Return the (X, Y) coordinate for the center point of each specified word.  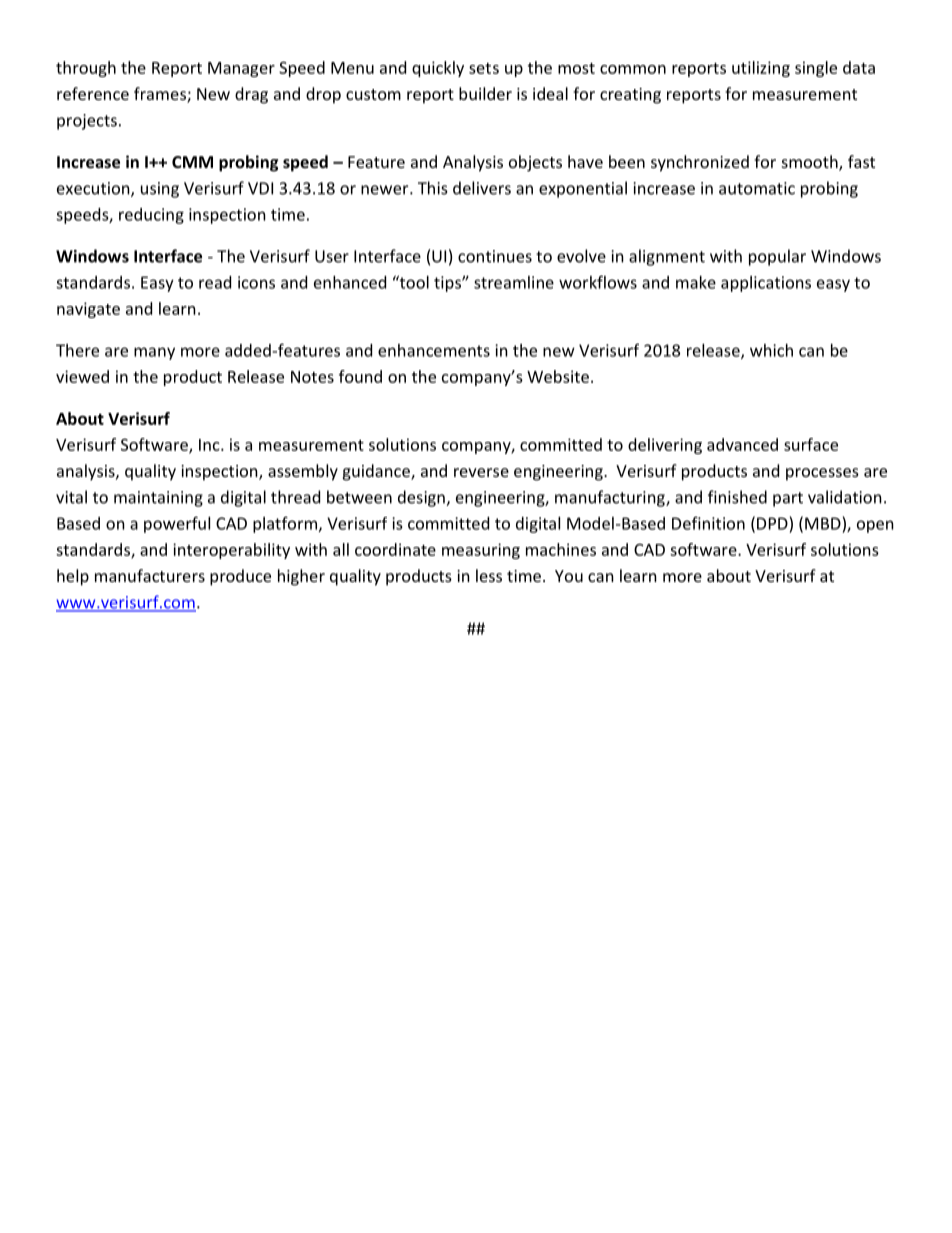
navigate (88, 310)
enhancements (434, 350)
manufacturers (150, 575)
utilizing (761, 69)
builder (485, 93)
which (771, 350)
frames (161, 95)
